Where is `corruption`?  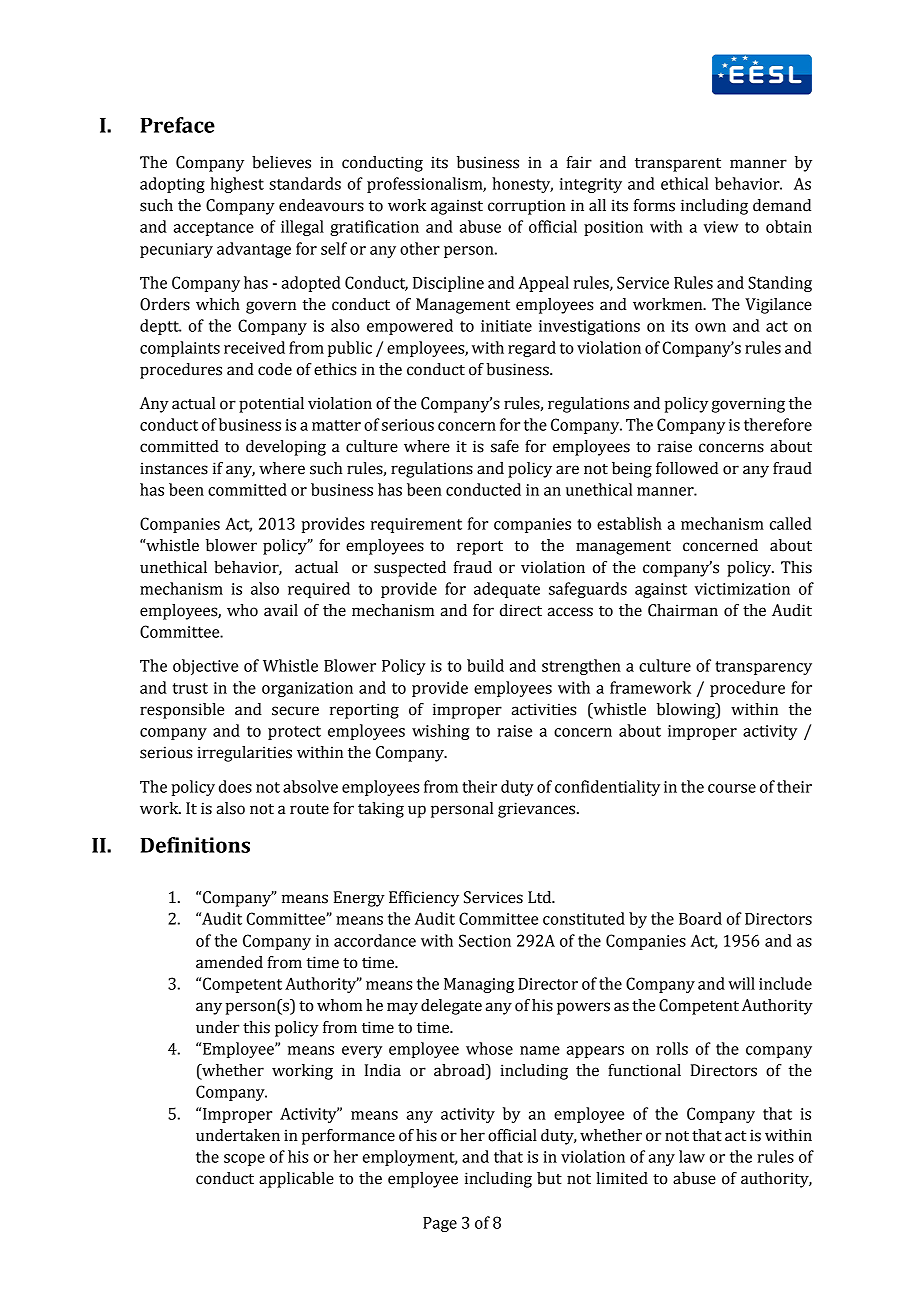 corruption is located at coordinates (527, 207).
